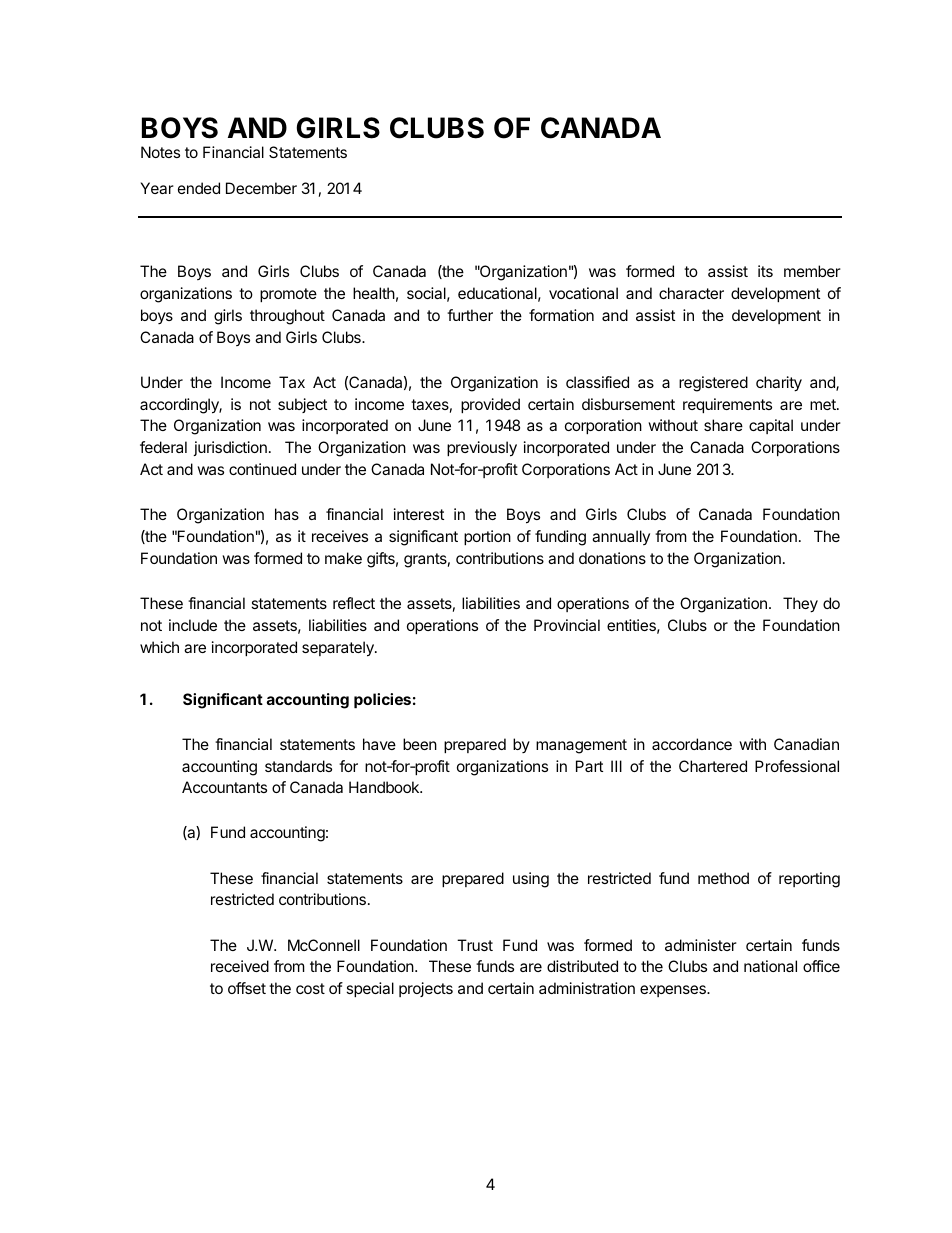 The width and height of the document is (952, 1233). What do you see at coordinates (240, 966) in the document?
I see `received` at bounding box center [240, 966].
